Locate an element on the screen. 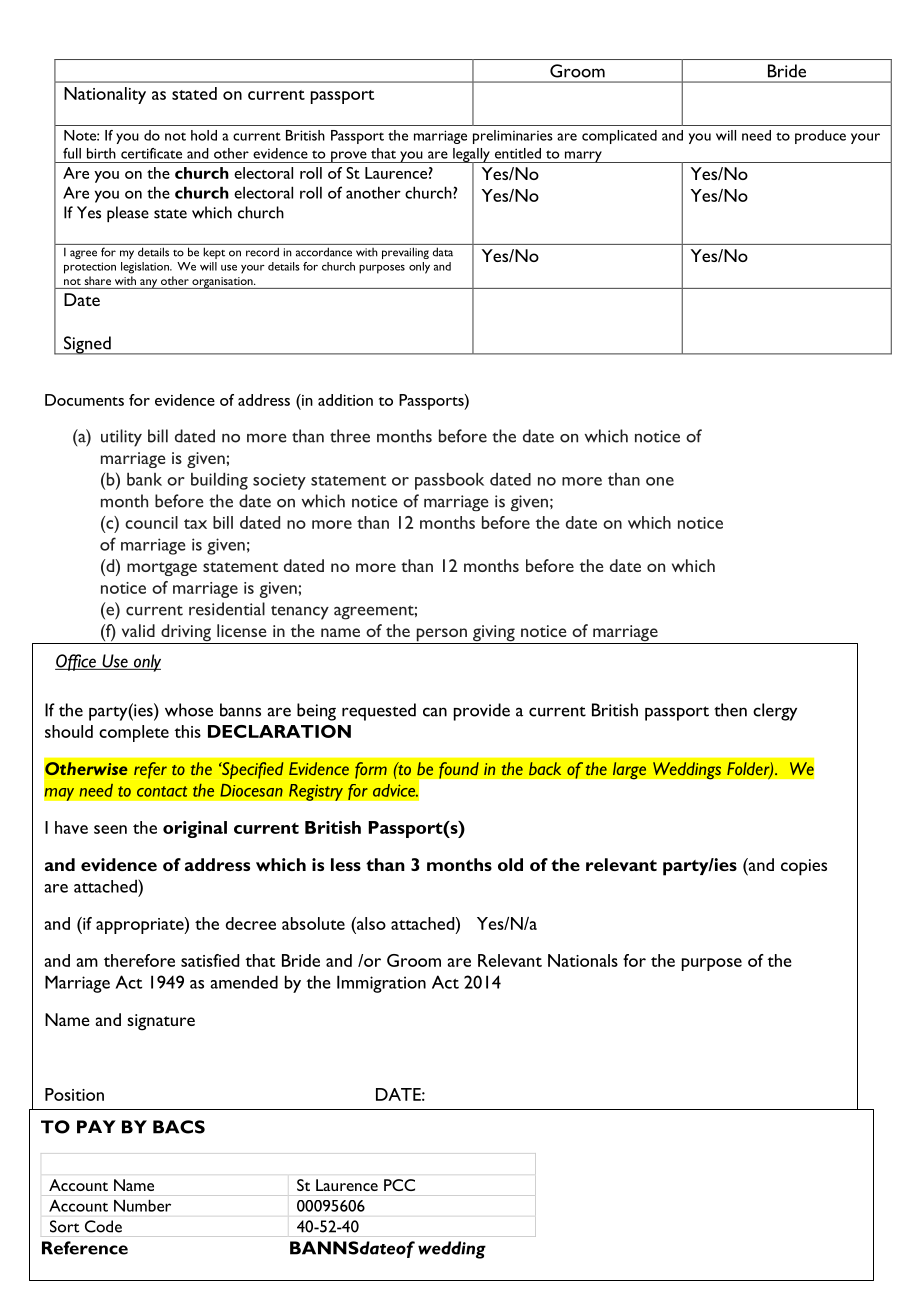 The width and height of the screenshot is (924, 1308). Immigration is located at coordinates (381, 984).
